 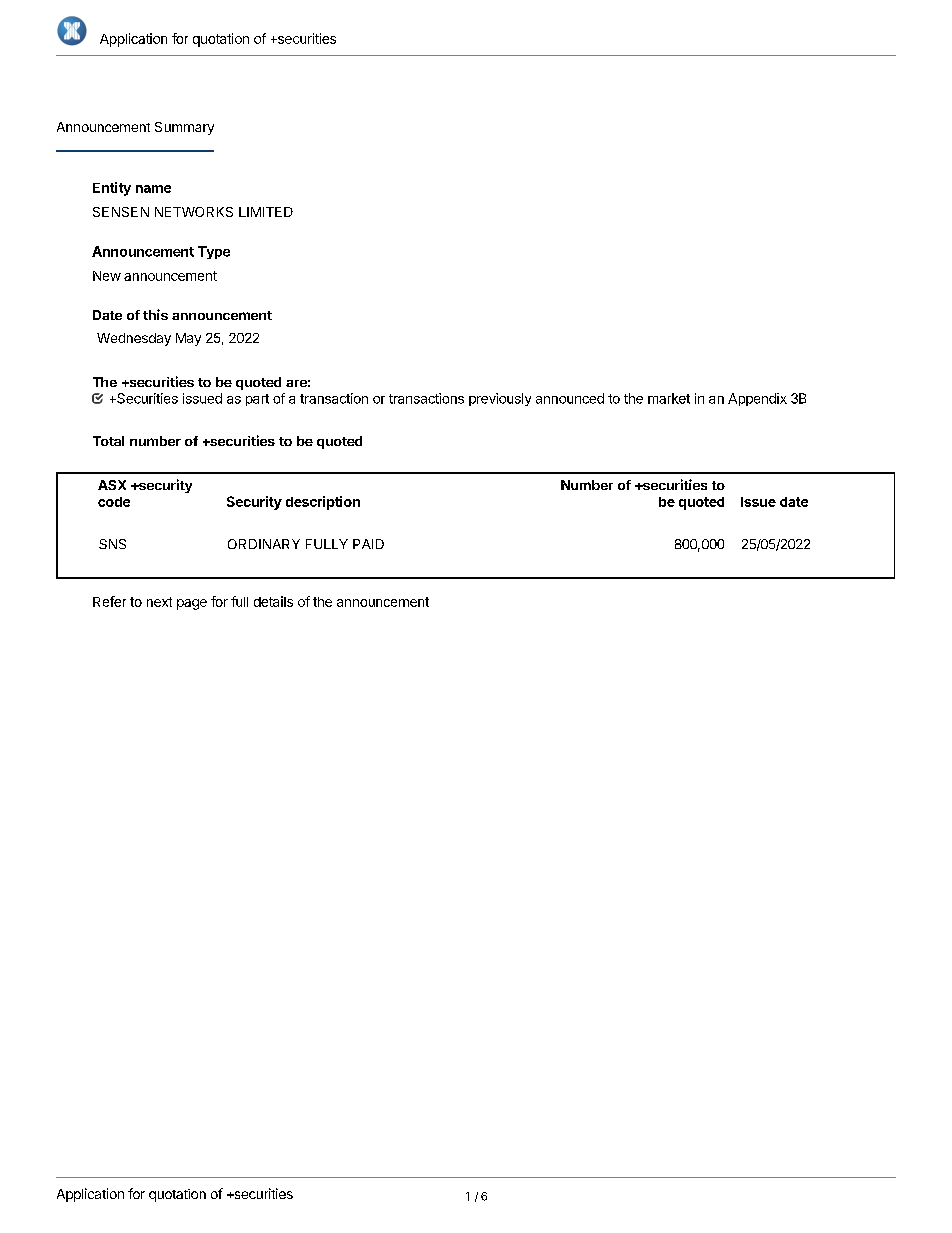 I want to click on previously, so click(x=500, y=399).
